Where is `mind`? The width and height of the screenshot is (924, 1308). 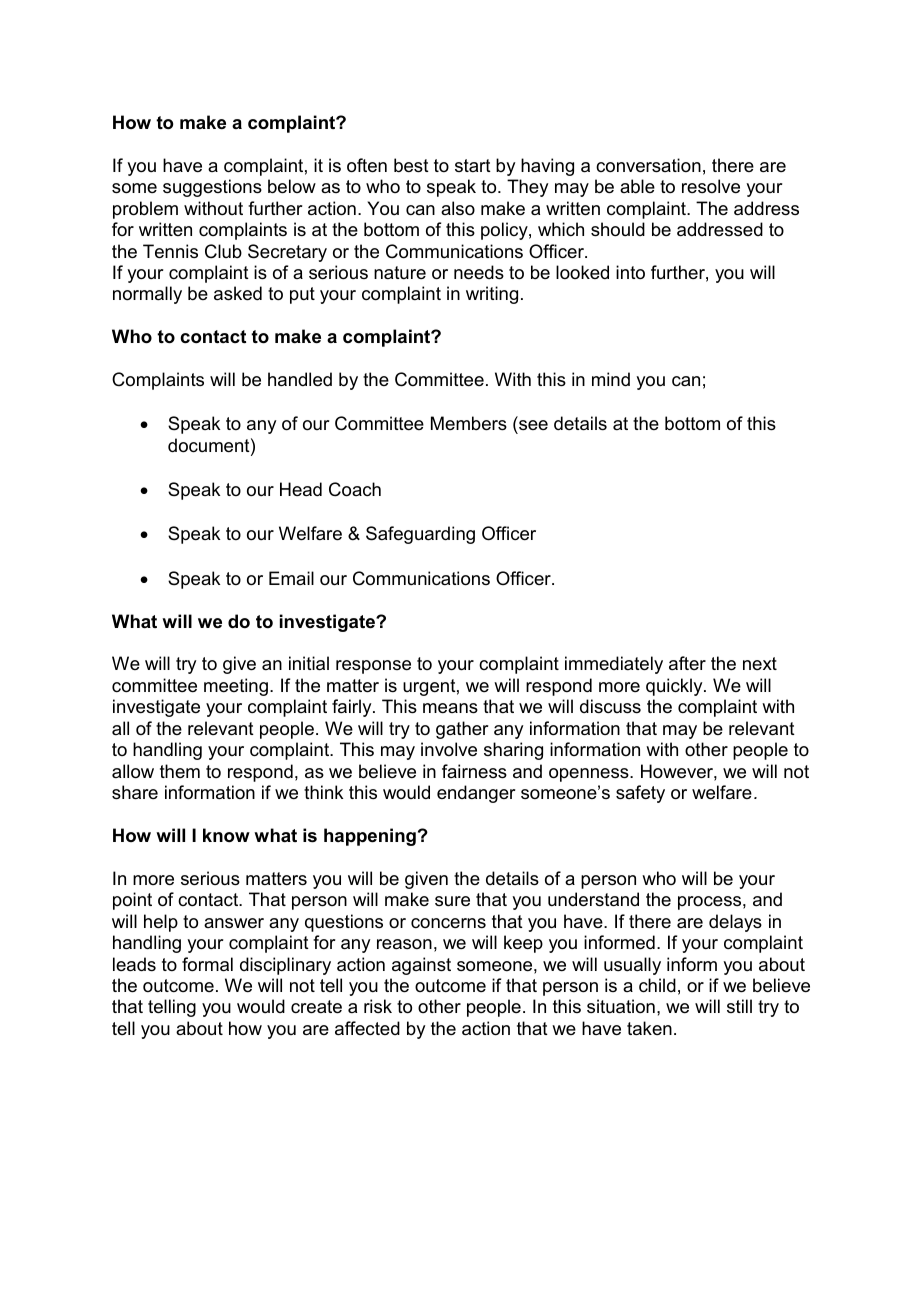
mind is located at coordinates (611, 379).
